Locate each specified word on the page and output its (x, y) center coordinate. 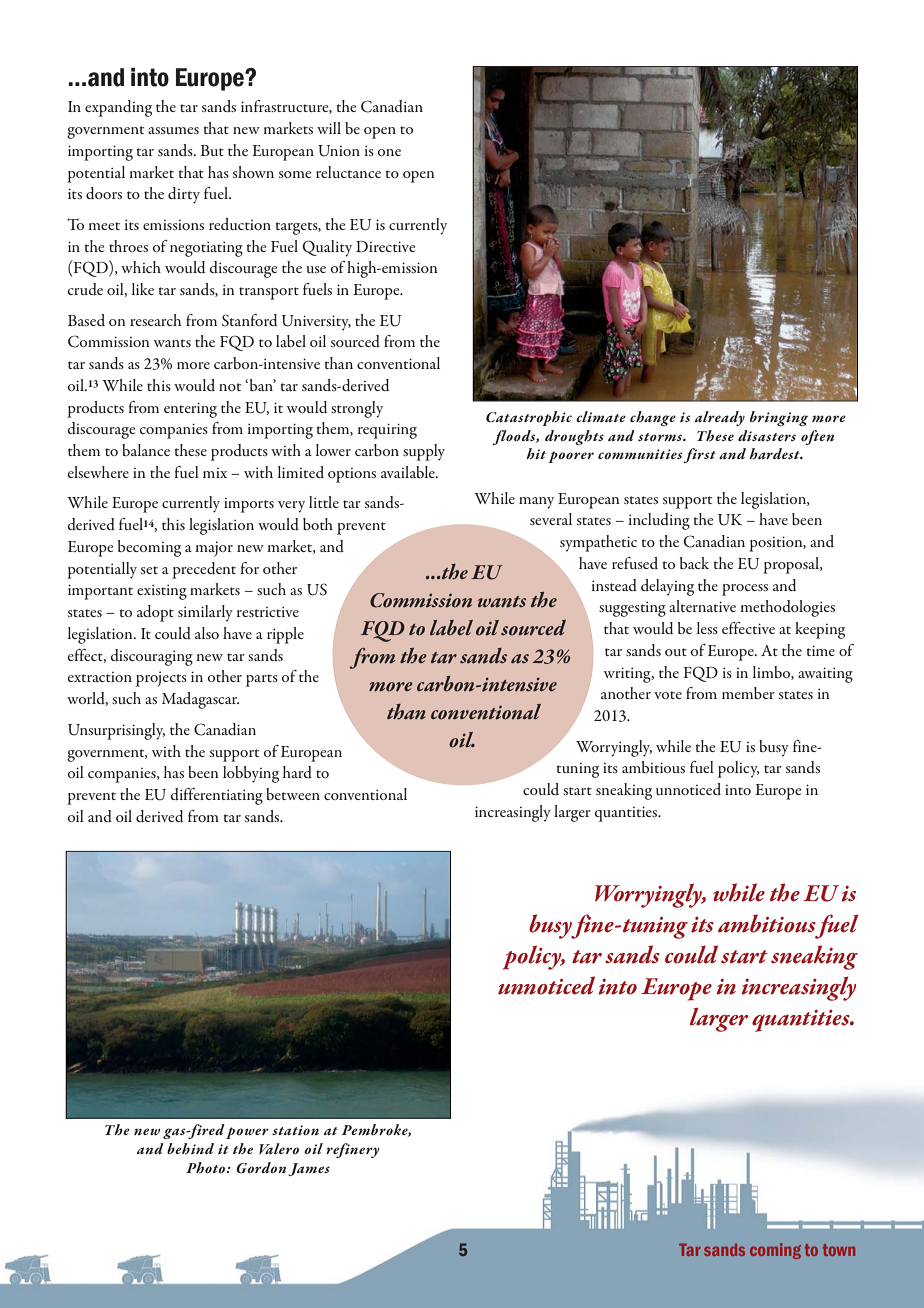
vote (668, 695)
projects (161, 679)
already (720, 418)
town (839, 1250)
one (389, 152)
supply (424, 452)
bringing (779, 418)
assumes (173, 130)
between (293, 794)
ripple (285, 635)
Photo (207, 1168)
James (309, 1169)
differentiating (217, 796)
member (748, 693)
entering (190, 410)
